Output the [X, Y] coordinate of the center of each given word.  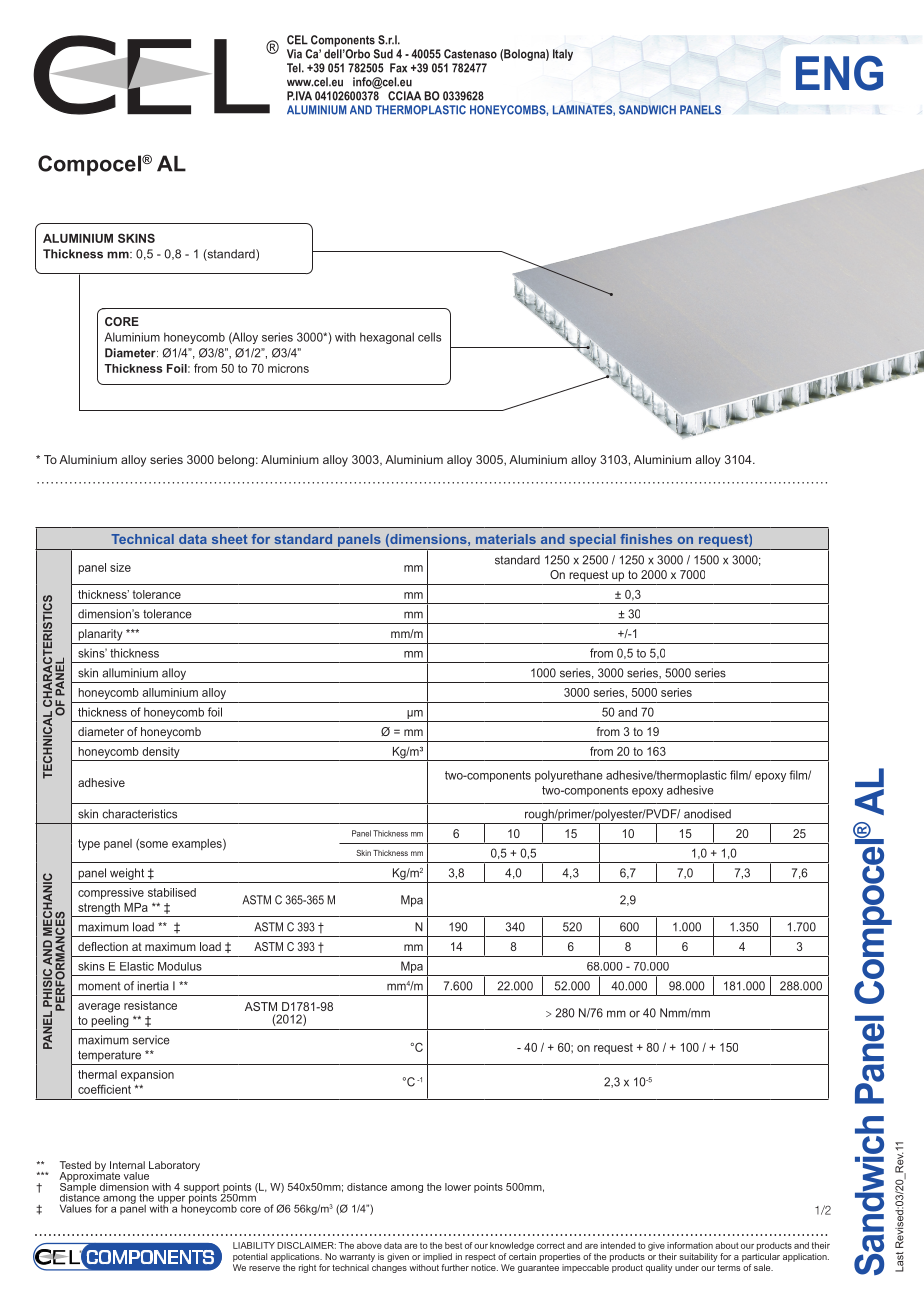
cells [429, 337]
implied [437, 1257]
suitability [698, 1257]
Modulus [180, 966]
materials [506, 539]
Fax [398, 68]
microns [288, 368]
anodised [707, 814]
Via [294, 54]
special [592, 540]
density [161, 754]
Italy [563, 55]
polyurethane [569, 776]
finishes [646, 539]
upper [171, 1201]
